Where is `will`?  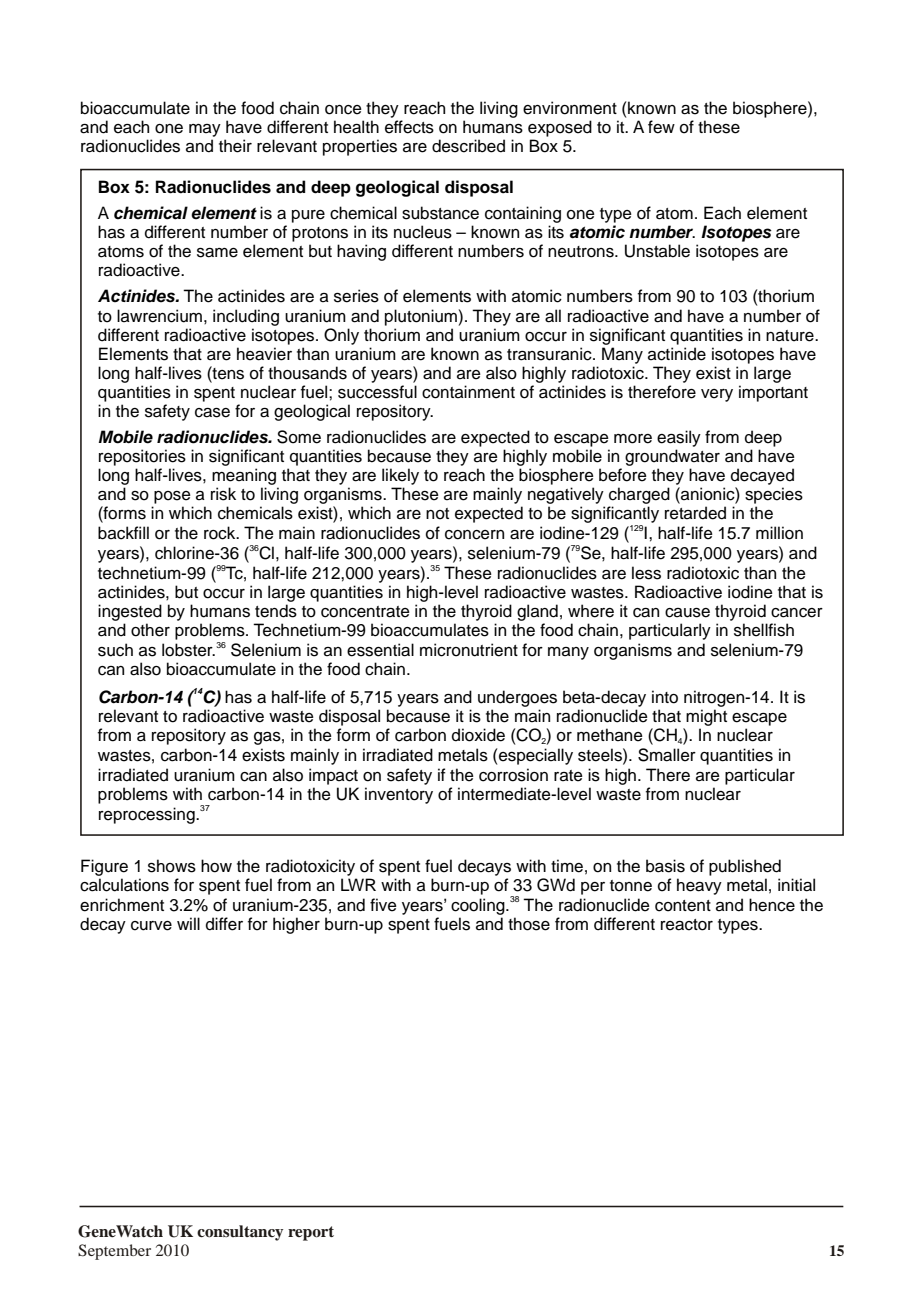 will is located at coordinates (188, 923).
